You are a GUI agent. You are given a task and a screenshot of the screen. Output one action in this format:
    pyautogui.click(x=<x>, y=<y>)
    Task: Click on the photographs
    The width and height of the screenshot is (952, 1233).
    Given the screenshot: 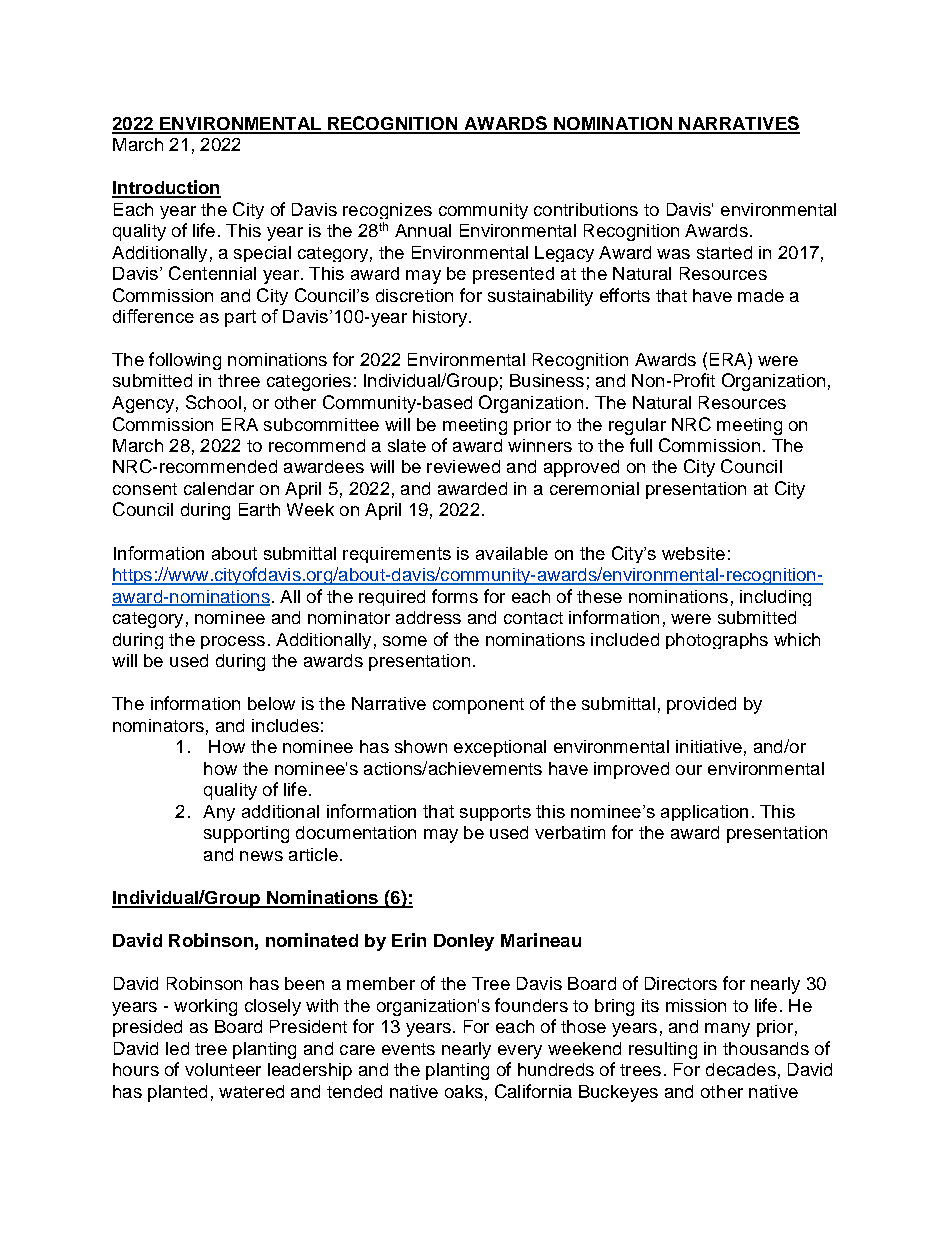 What is the action you would take?
    pyautogui.click(x=717, y=641)
